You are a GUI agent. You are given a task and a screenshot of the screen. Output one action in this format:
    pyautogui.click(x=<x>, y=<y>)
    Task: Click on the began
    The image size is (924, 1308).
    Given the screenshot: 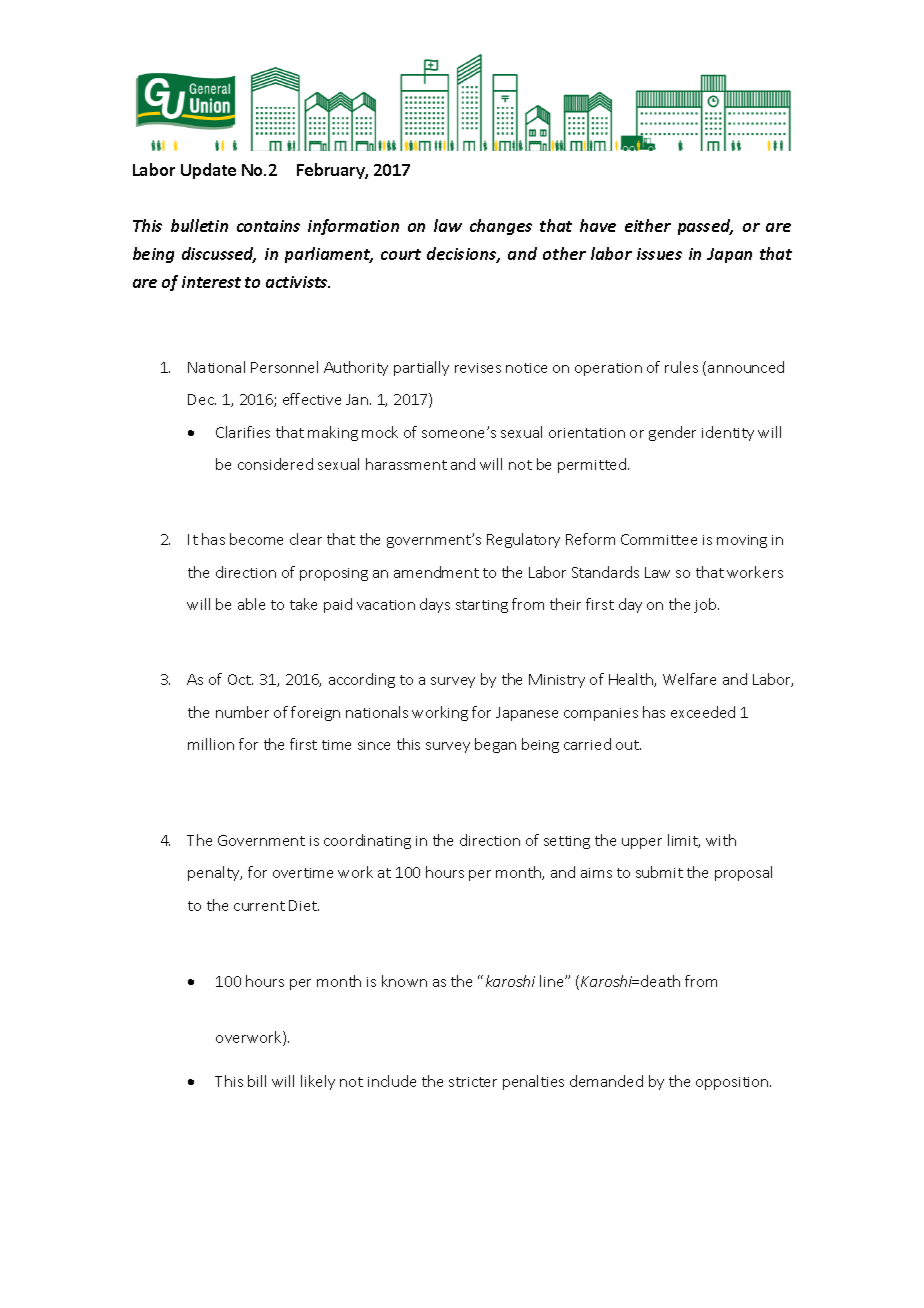 What is the action you would take?
    pyautogui.click(x=495, y=745)
